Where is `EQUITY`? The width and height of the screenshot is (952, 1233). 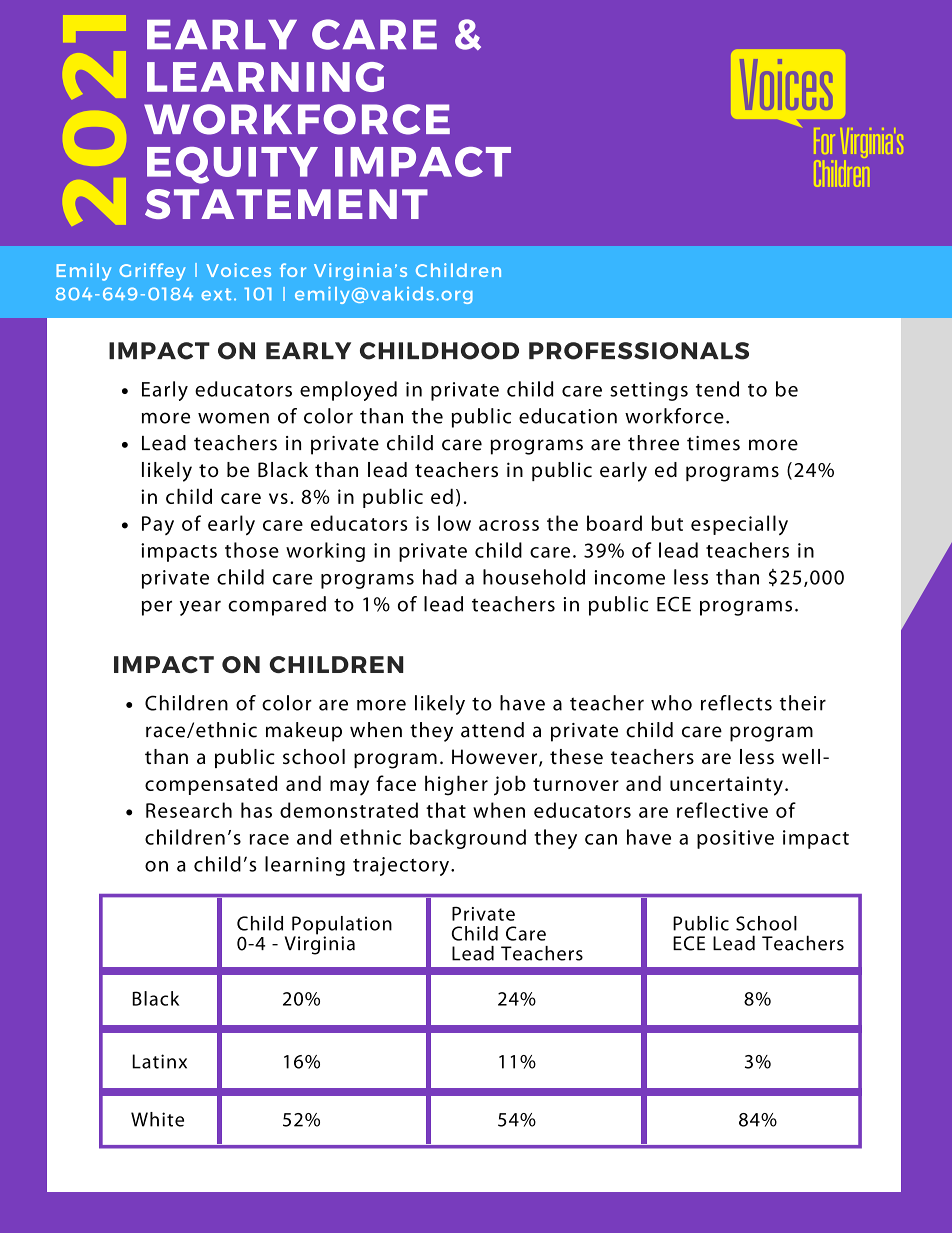
EQUITY is located at coordinates (232, 165).
